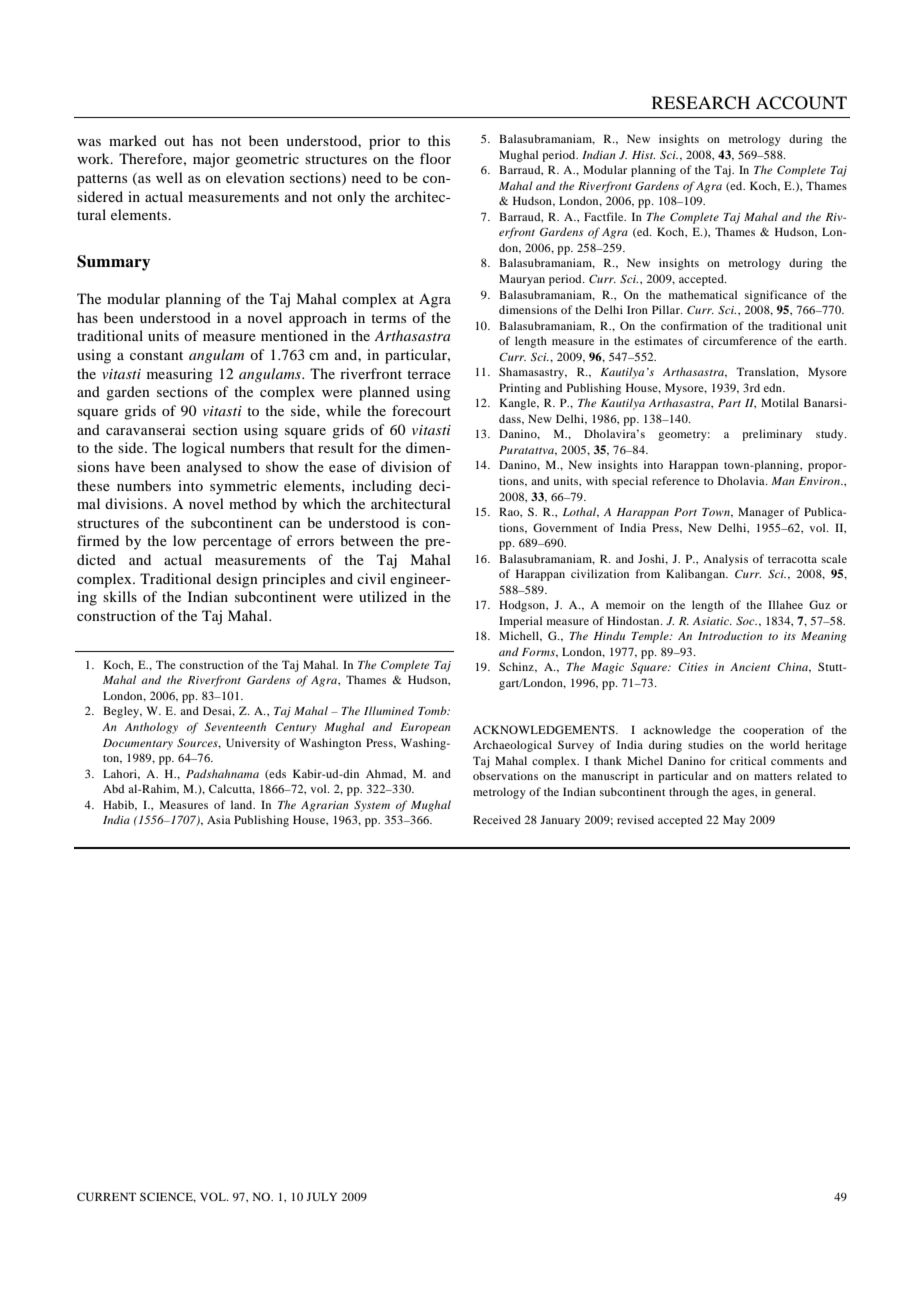 The height and width of the screenshot is (1308, 924). I want to click on Manager, so click(761, 513).
